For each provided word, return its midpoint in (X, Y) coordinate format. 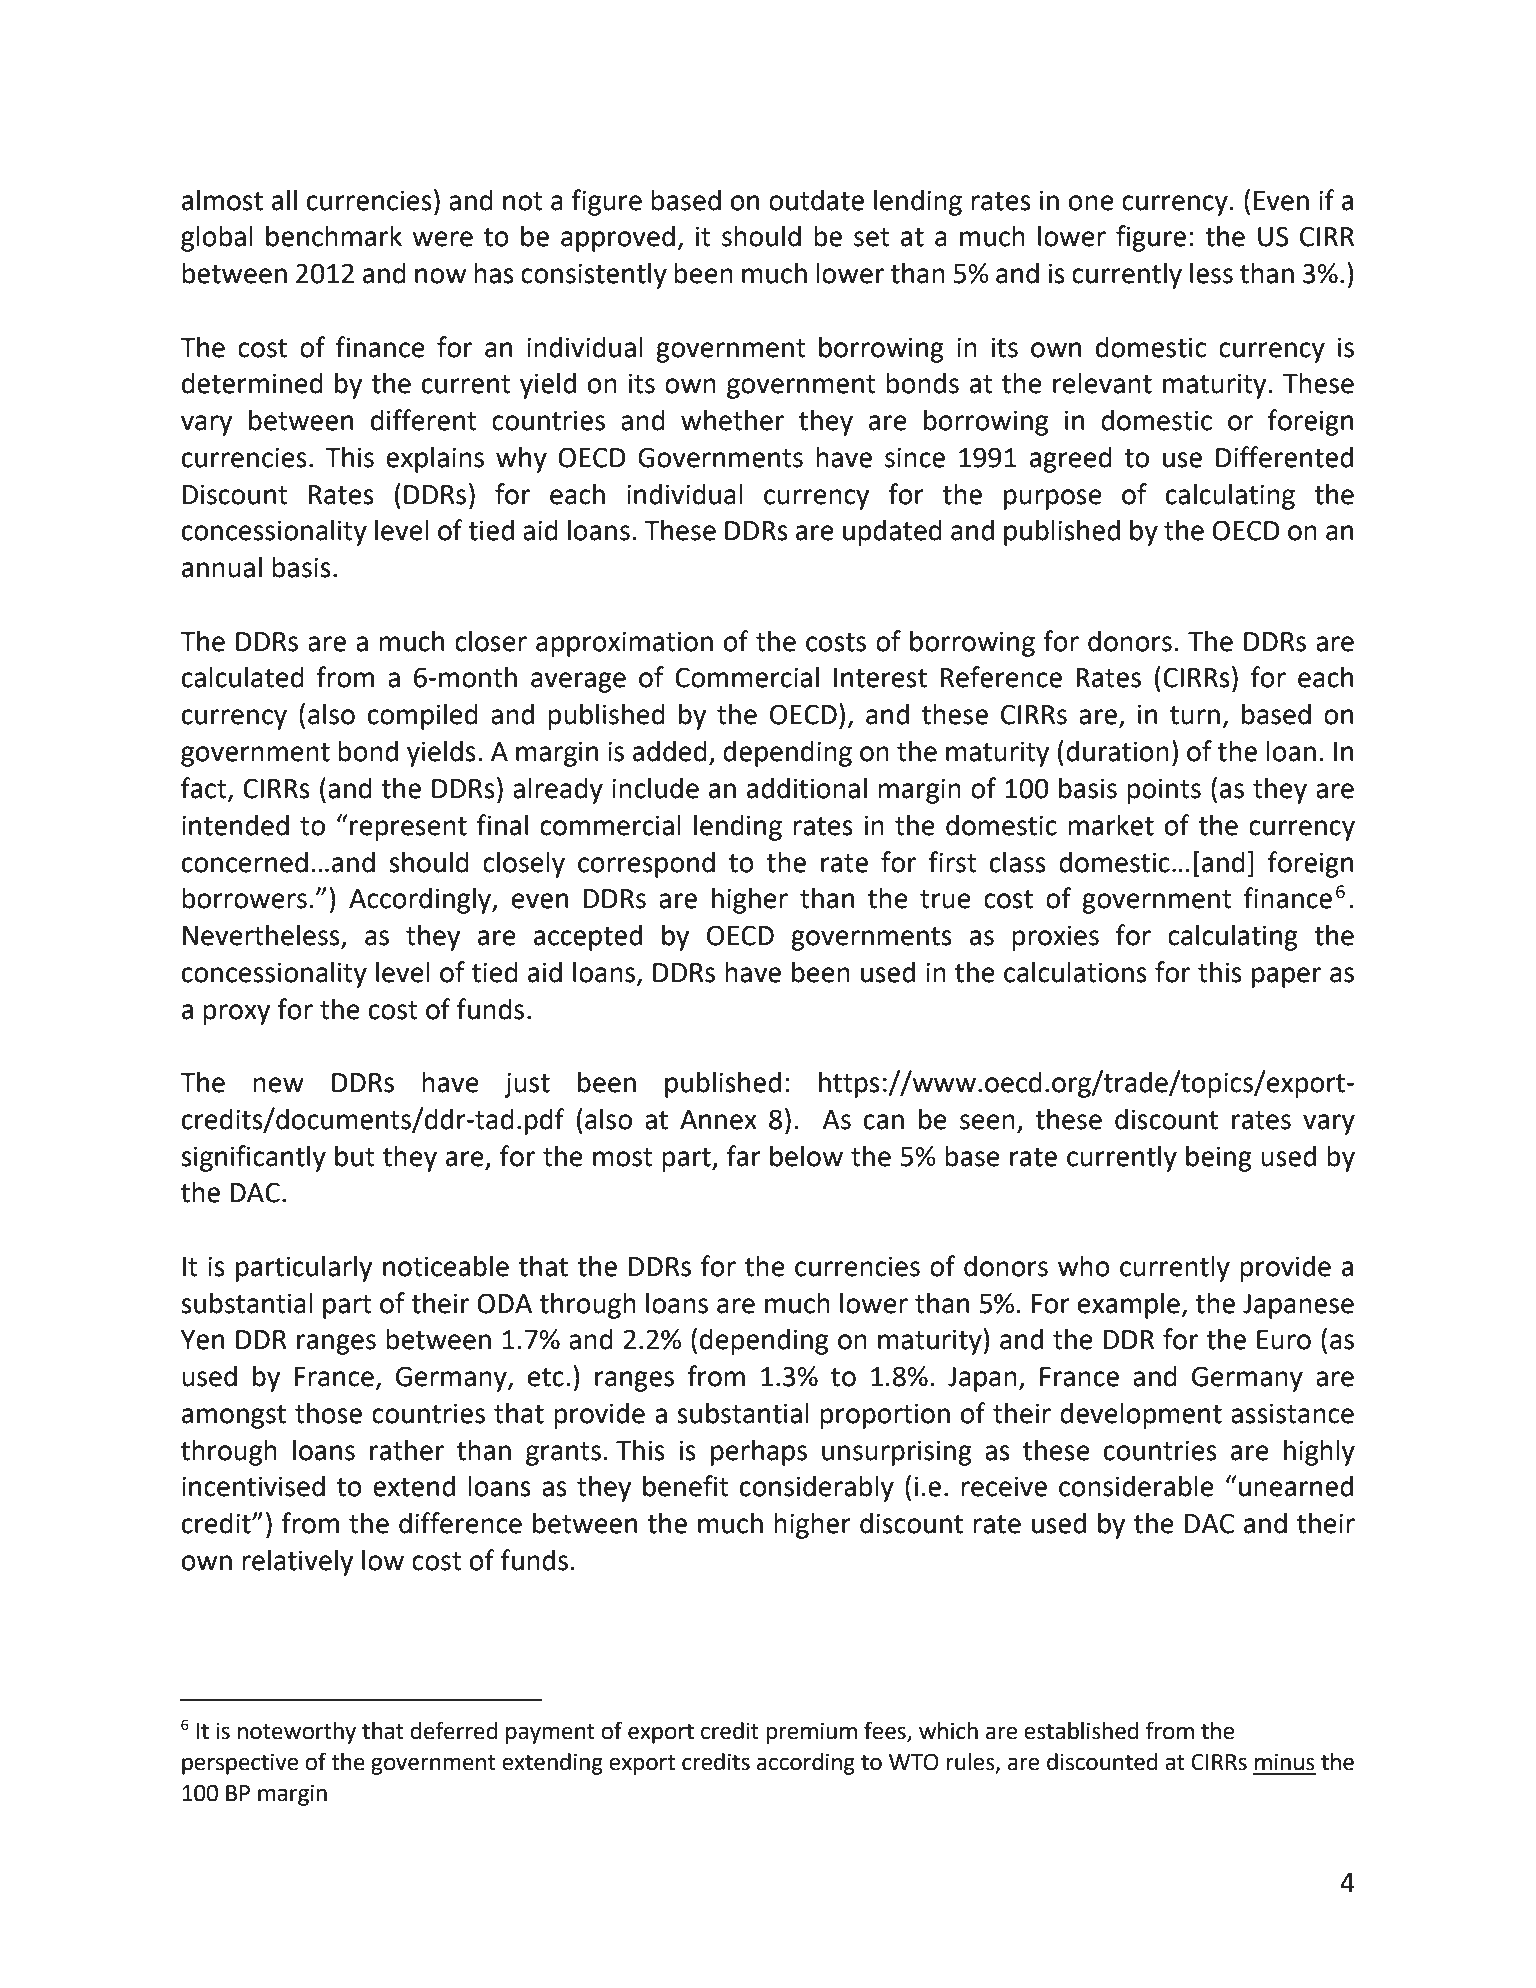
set (872, 237)
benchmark (334, 236)
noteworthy (297, 1733)
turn (1195, 715)
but (355, 1156)
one (1091, 203)
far (744, 1156)
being (1219, 1158)
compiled (423, 716)
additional (807, 788)
